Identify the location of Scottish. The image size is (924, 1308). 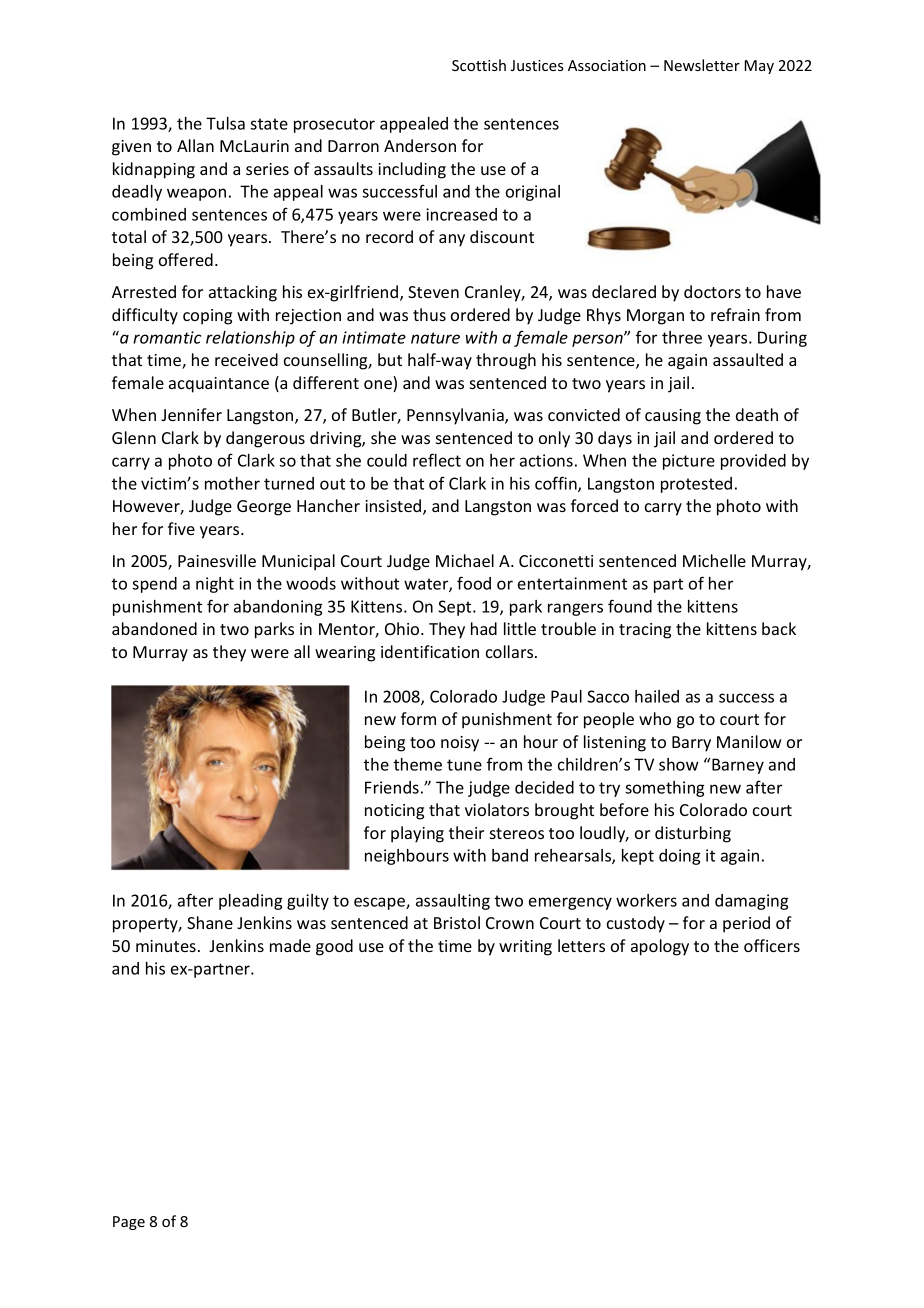
(479, 65).
